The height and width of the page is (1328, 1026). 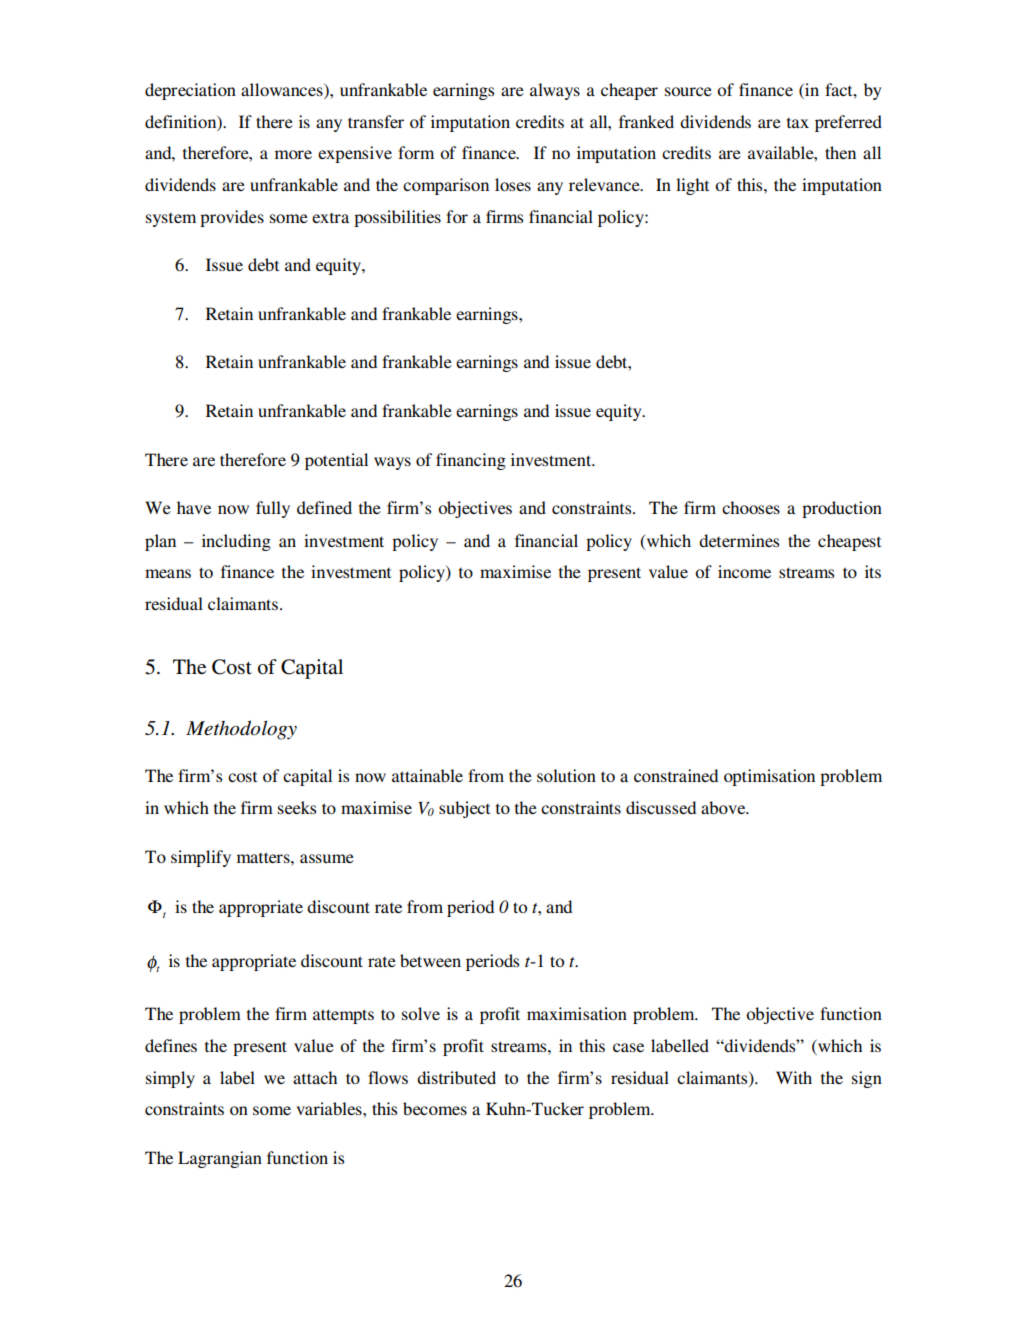 What do you see at coordinates (692, 186) in the page?
I see `light` at bounding box center [692, 186].
